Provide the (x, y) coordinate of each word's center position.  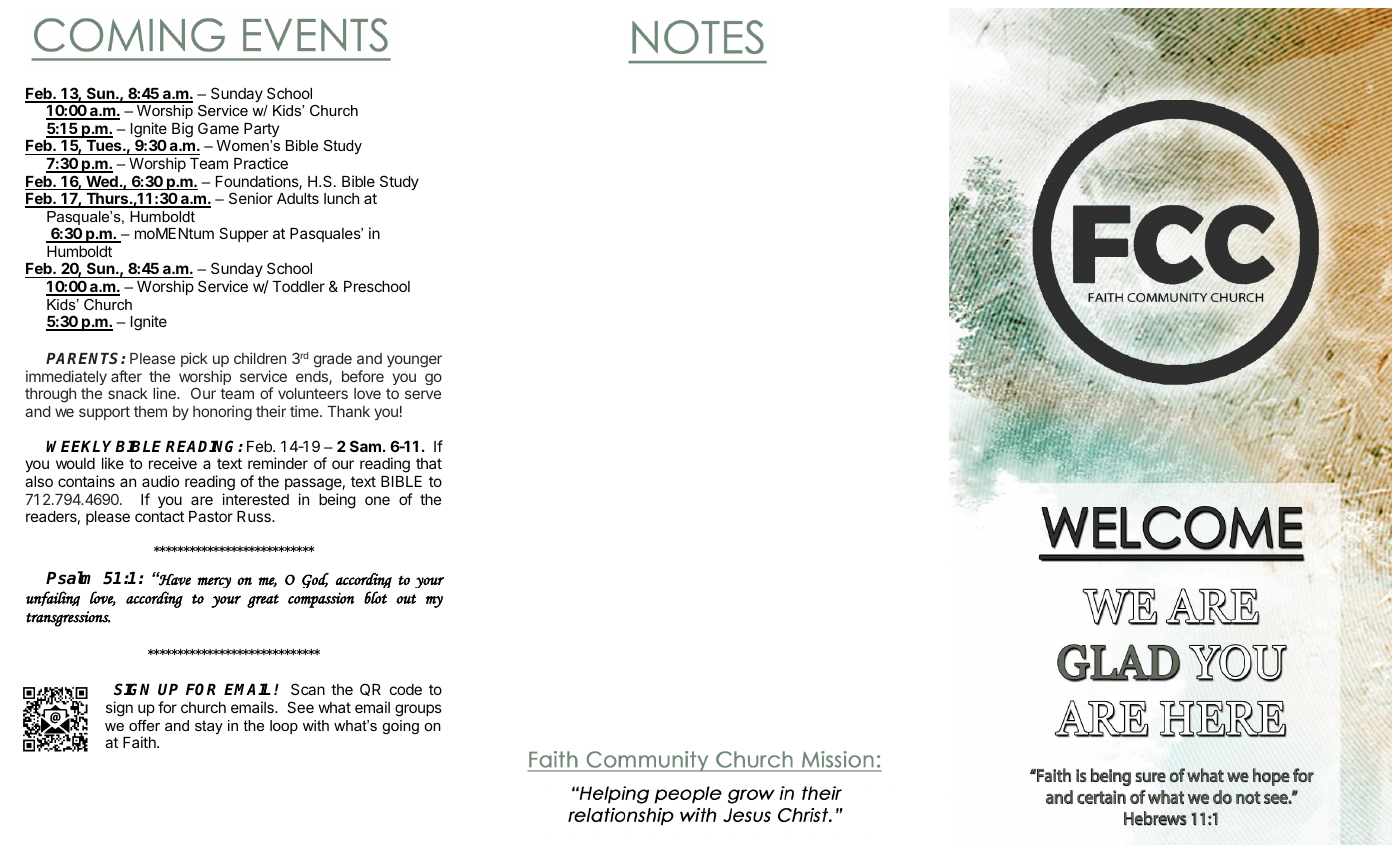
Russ (255, 516)
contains (86, 481)
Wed (102, 183)
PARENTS (84, 358)
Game (218, 128)
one (377, 500)
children (260, 358)
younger (414, 361)
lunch (341, 198)
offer (144, 725)
